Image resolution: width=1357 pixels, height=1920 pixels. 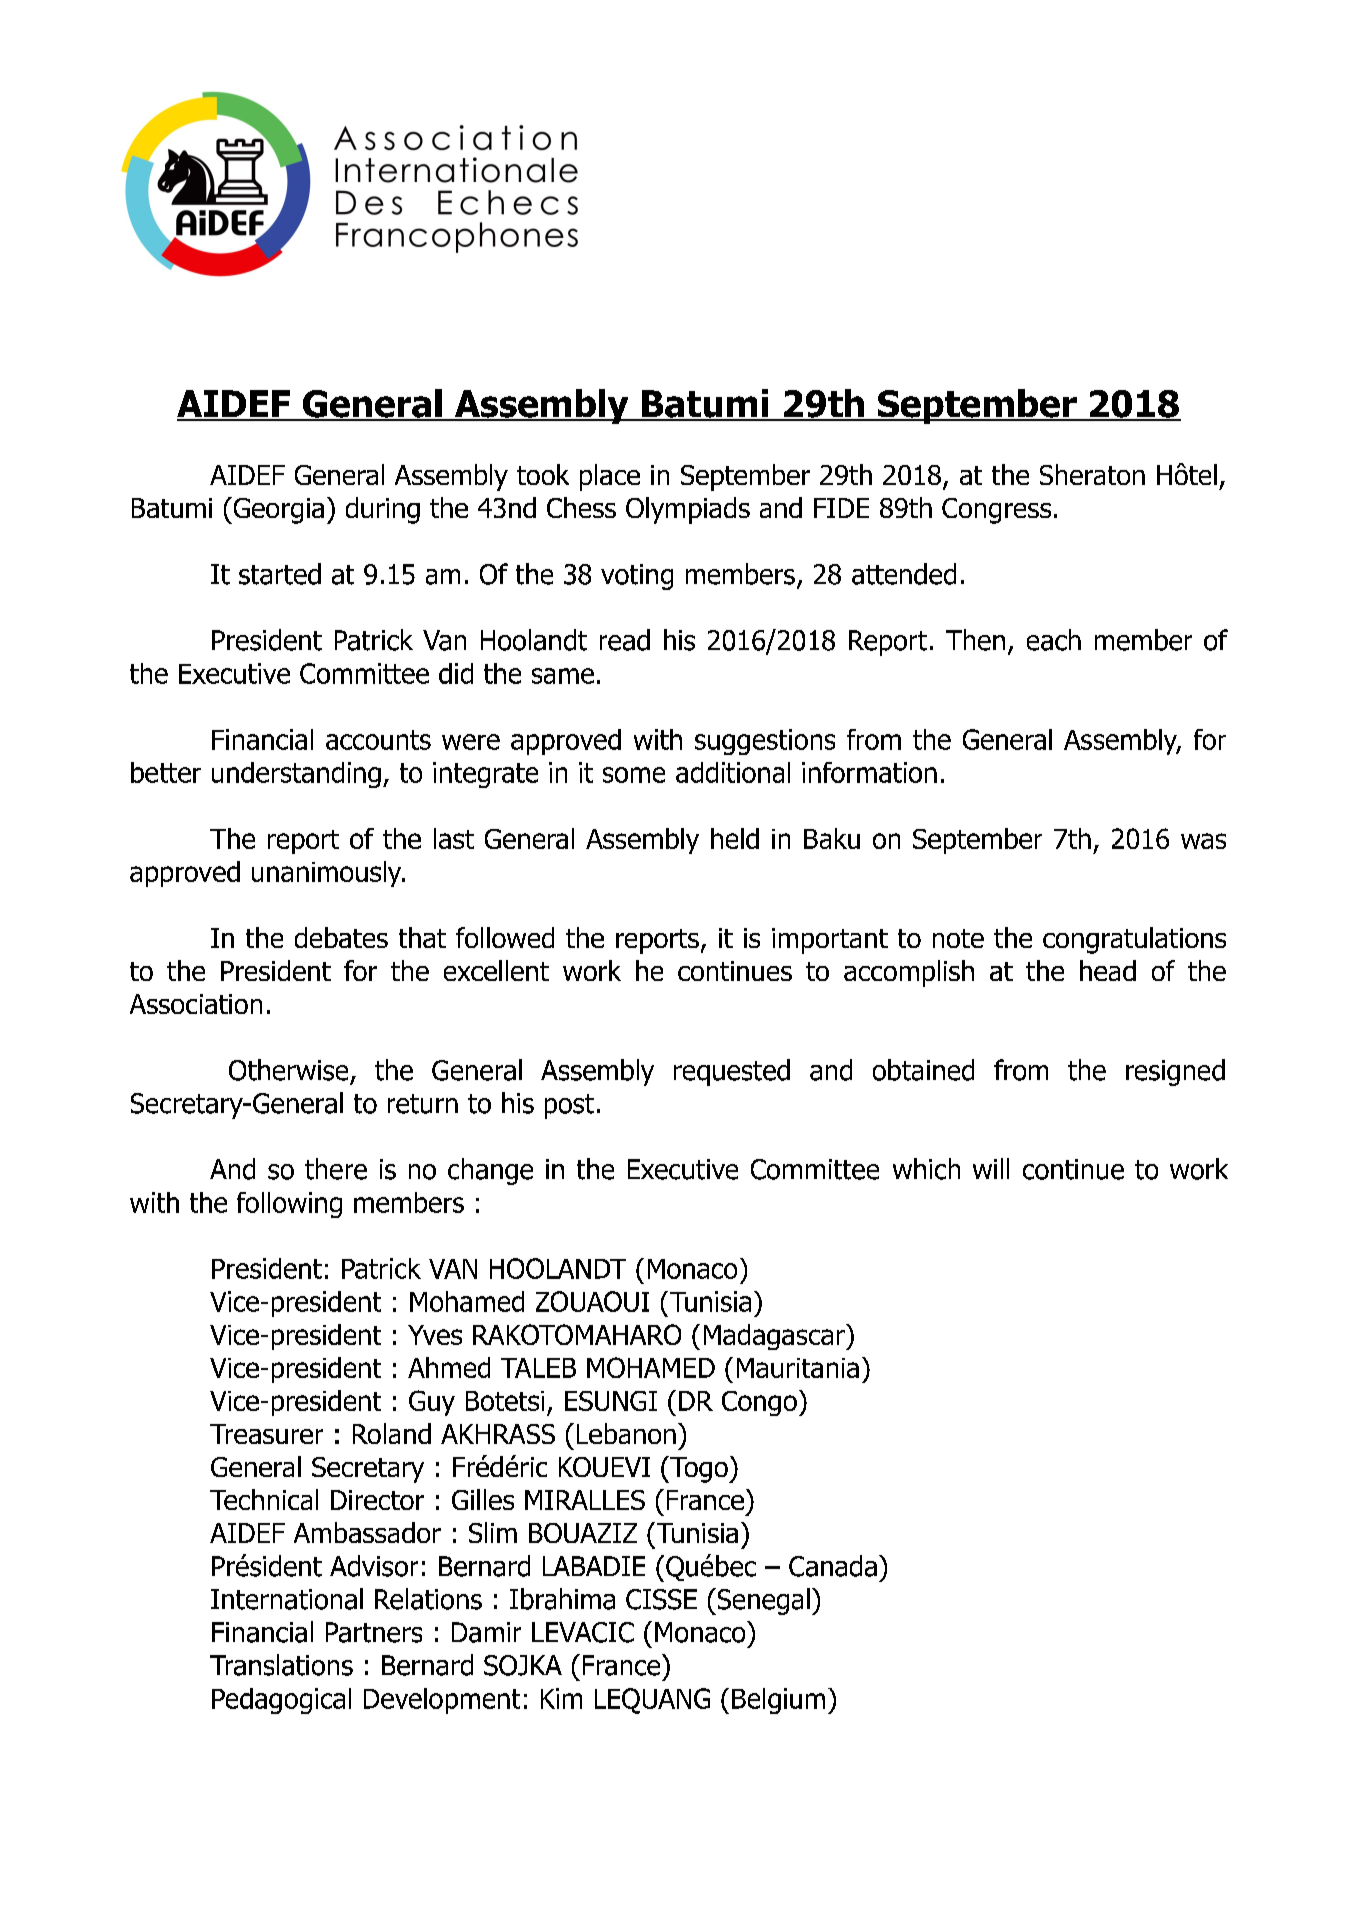 What do you see at coordinates (281, 1665) in the screenshot?
I see `Translations` at bounding box center [281, 1665].
